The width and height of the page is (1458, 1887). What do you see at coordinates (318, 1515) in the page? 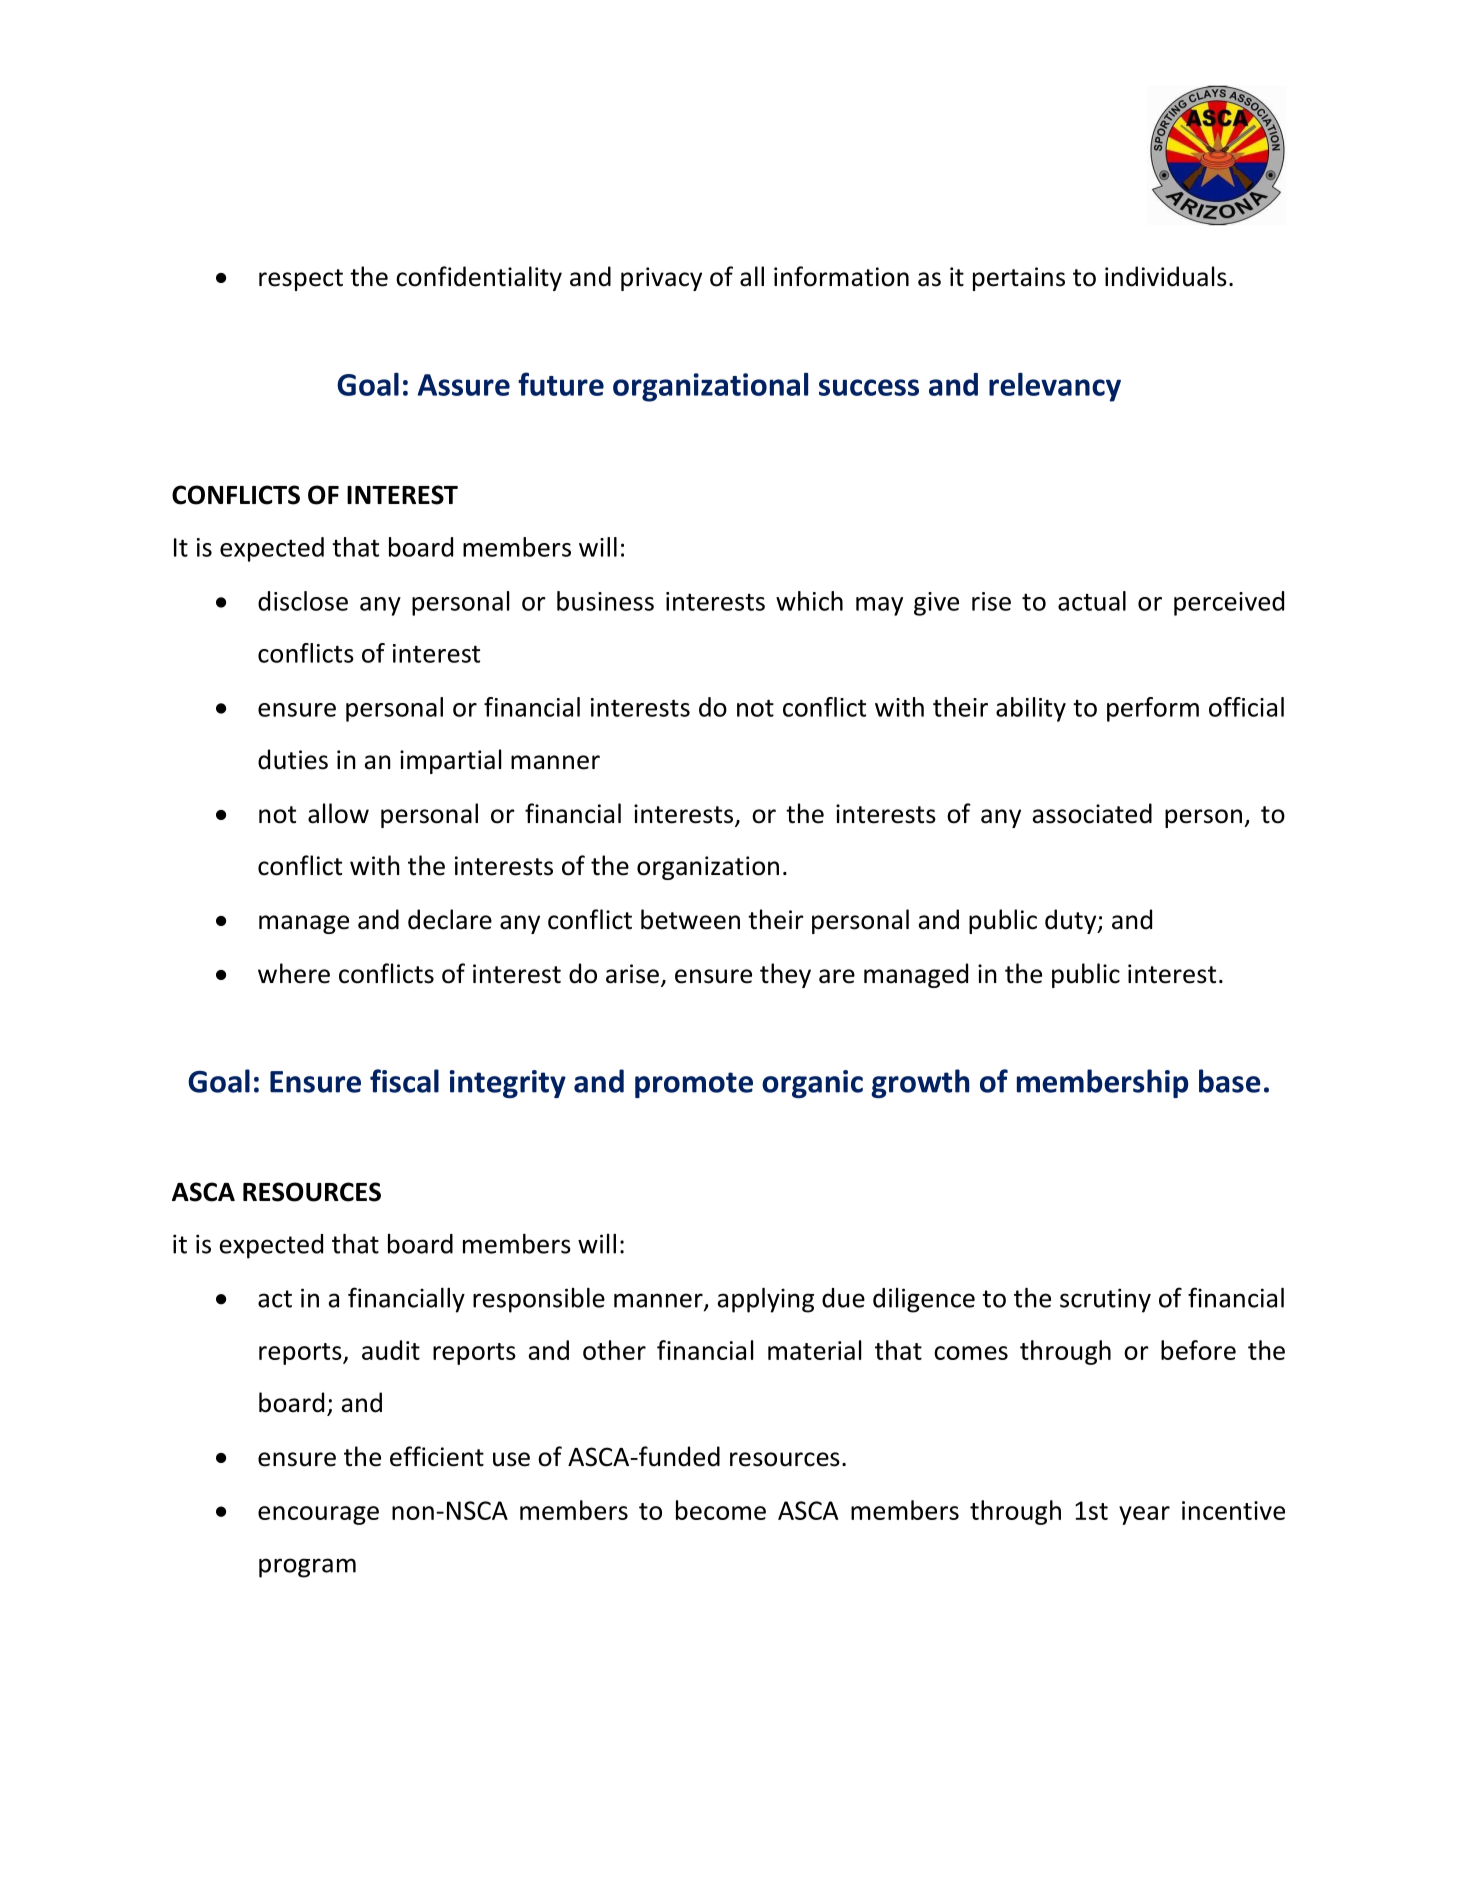
I see `encourage` at bounding box center [318, 1515].
